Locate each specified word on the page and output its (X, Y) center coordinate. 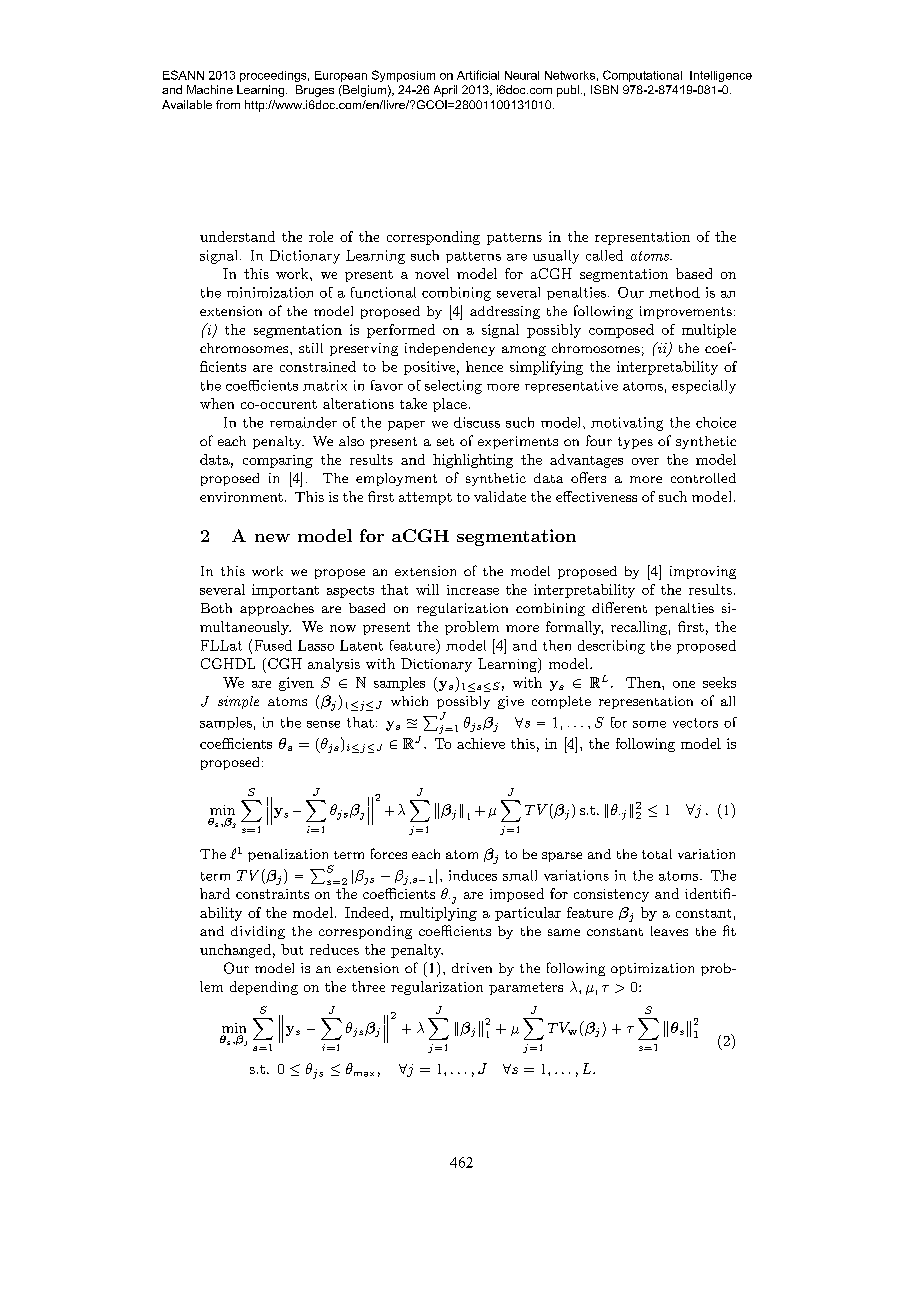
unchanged (235, 951)
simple (238, 702)
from (228, 104)
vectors (695, 723)
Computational (642, 76)
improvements (686, 312)
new (272, 538)
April (445, 91)
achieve (481, 743)
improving (703, 572)
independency (450, 349)
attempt (425, 498)
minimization (270, 292)
